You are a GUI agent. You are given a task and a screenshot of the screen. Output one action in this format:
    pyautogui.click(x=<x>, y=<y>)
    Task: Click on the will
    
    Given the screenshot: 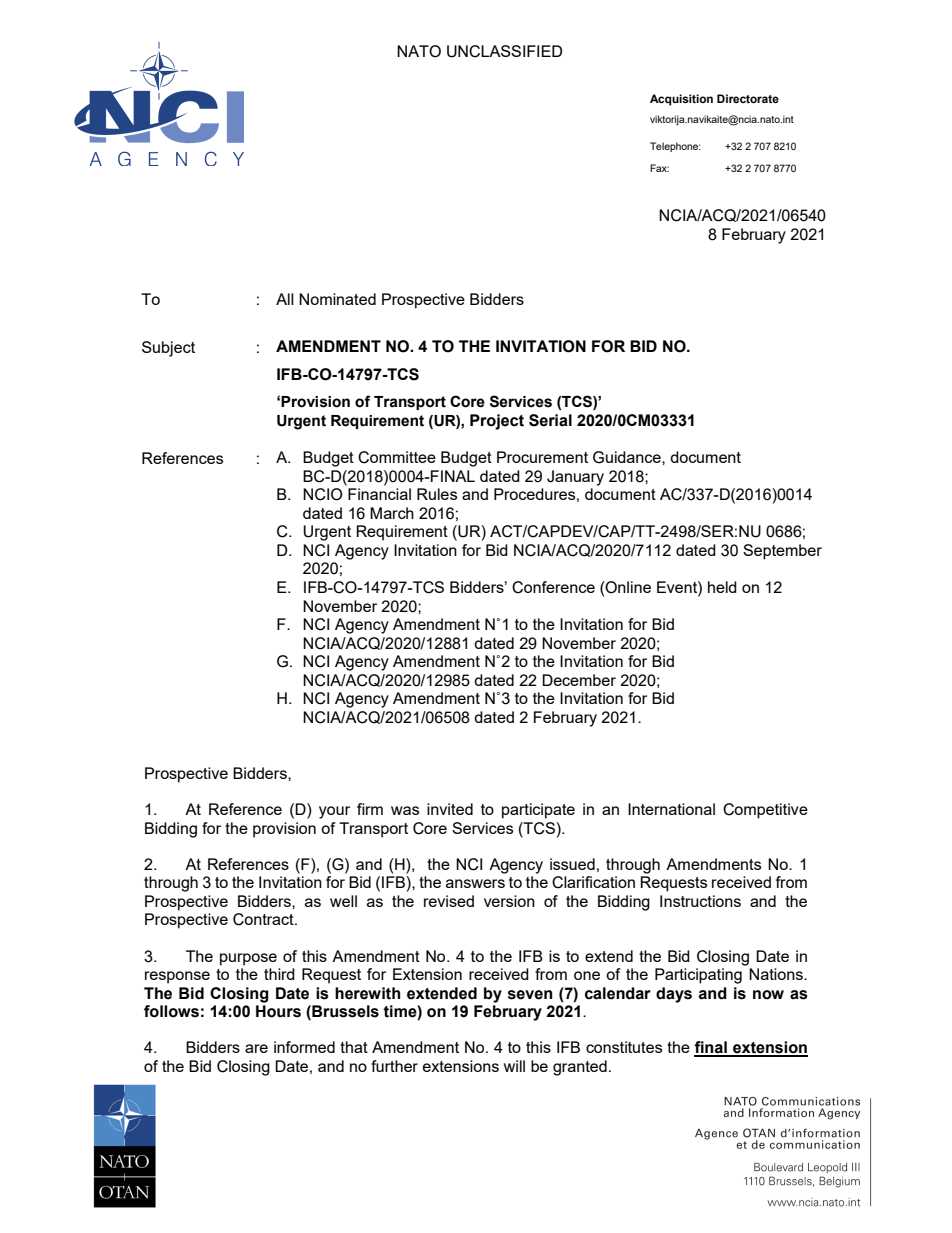 What is the action you would take?
    pyautogui.click(x=514, y=1066)
